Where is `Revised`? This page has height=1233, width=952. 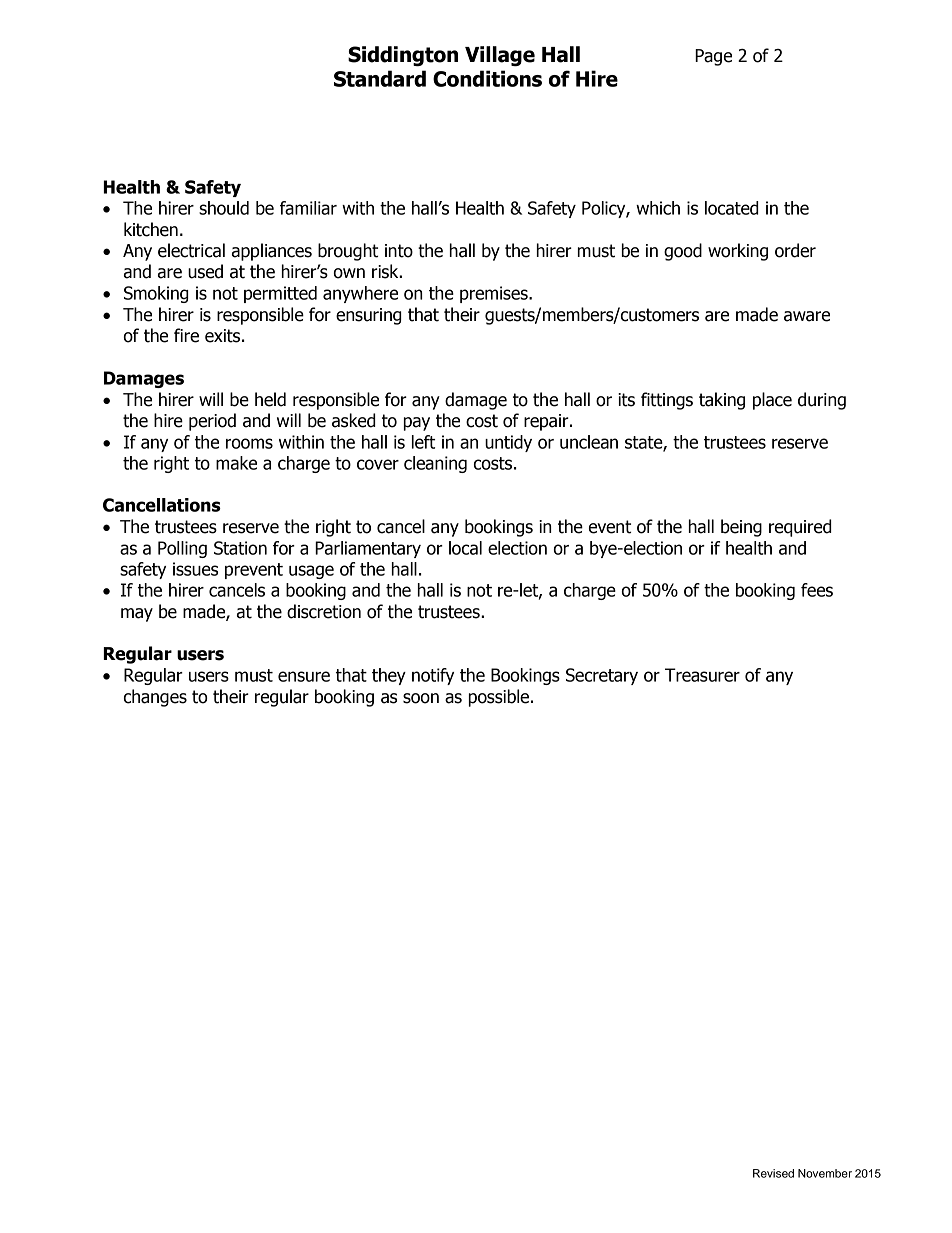 Revised is located at coordinates (773, 1173).
